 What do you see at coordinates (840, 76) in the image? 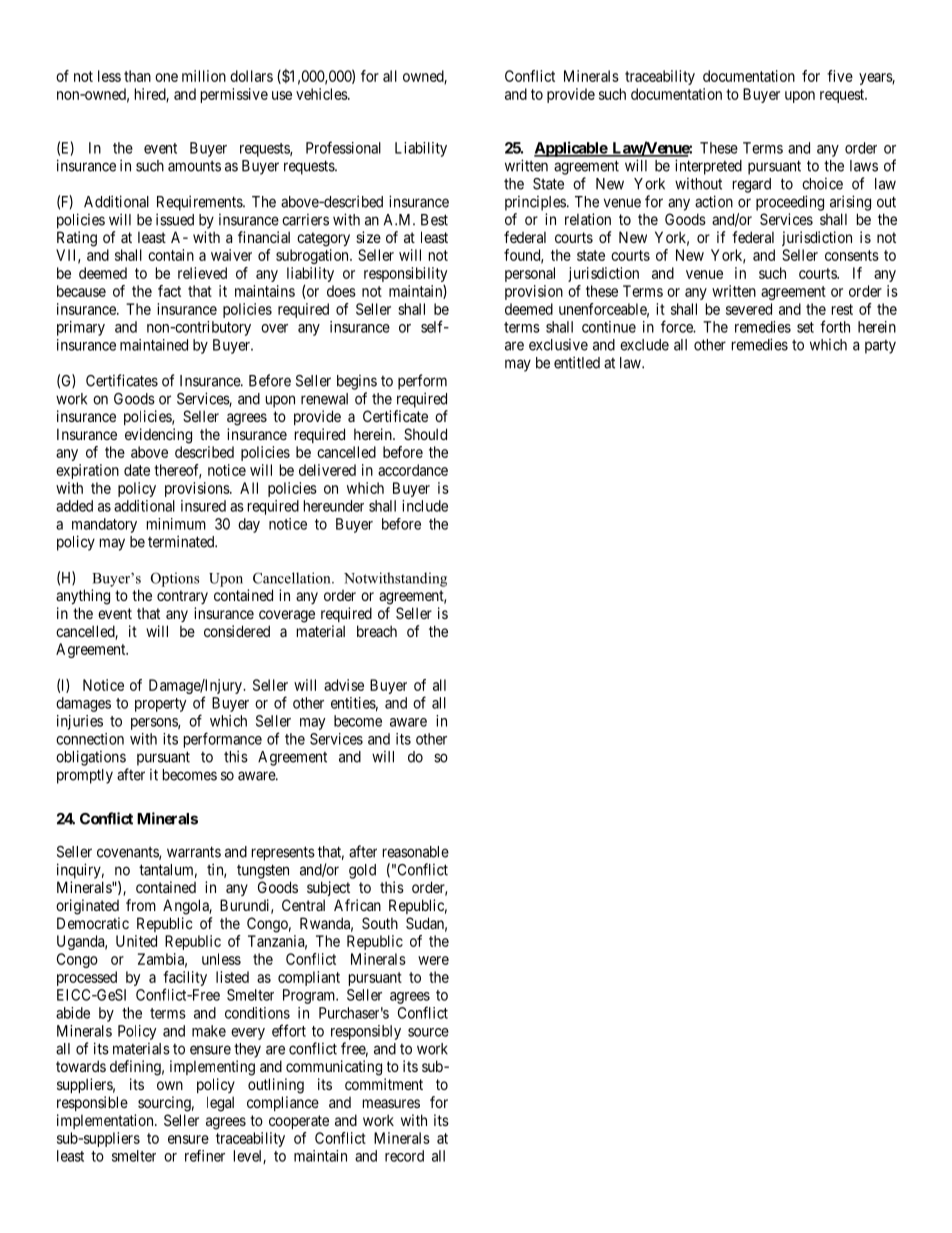
I see `five` at bounding box center [840, 76].
